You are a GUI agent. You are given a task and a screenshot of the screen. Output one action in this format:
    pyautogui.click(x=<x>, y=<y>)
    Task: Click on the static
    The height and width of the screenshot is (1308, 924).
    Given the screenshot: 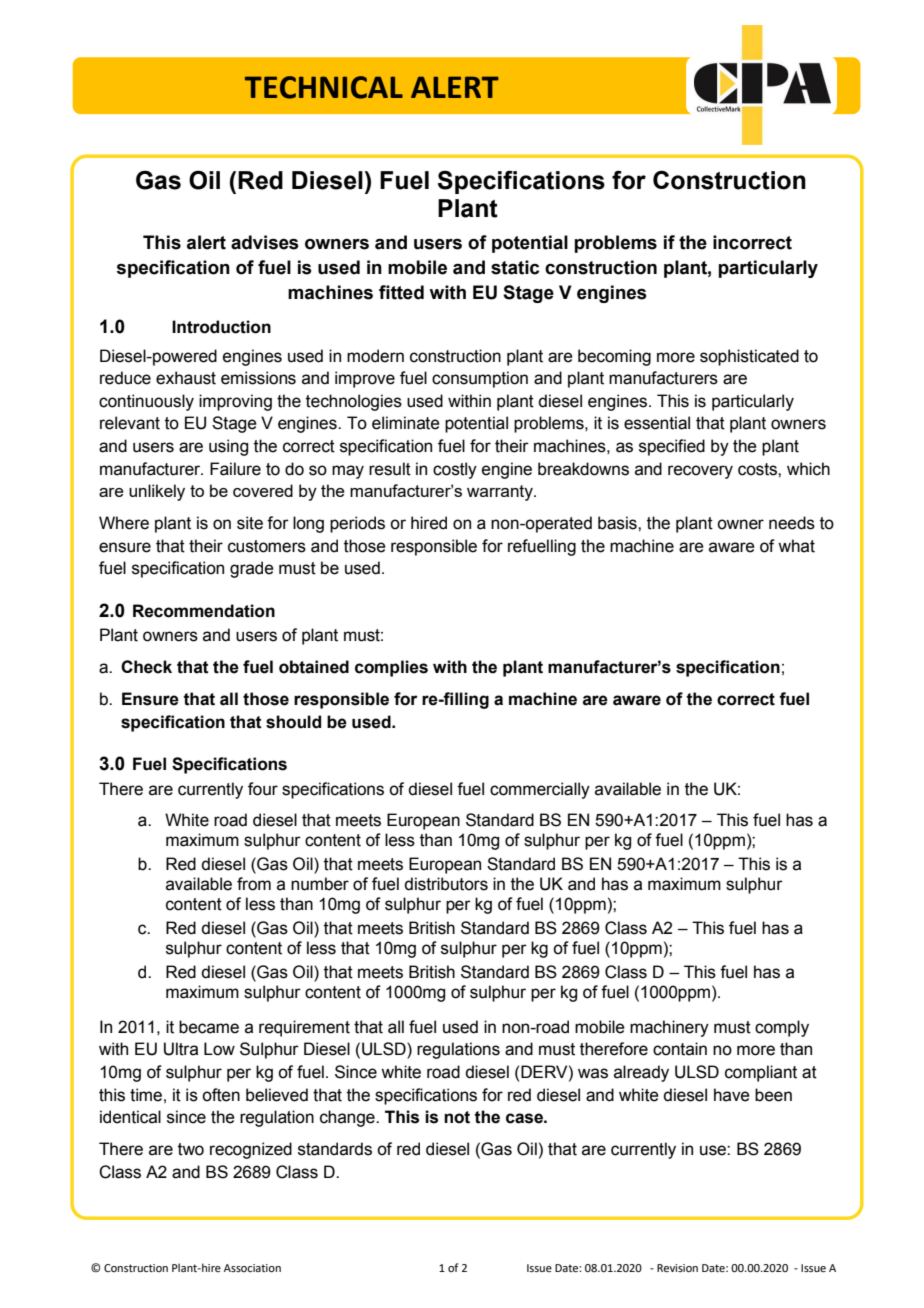 What is the action you would take?
    pyautogui.click(x=515, y=267)
